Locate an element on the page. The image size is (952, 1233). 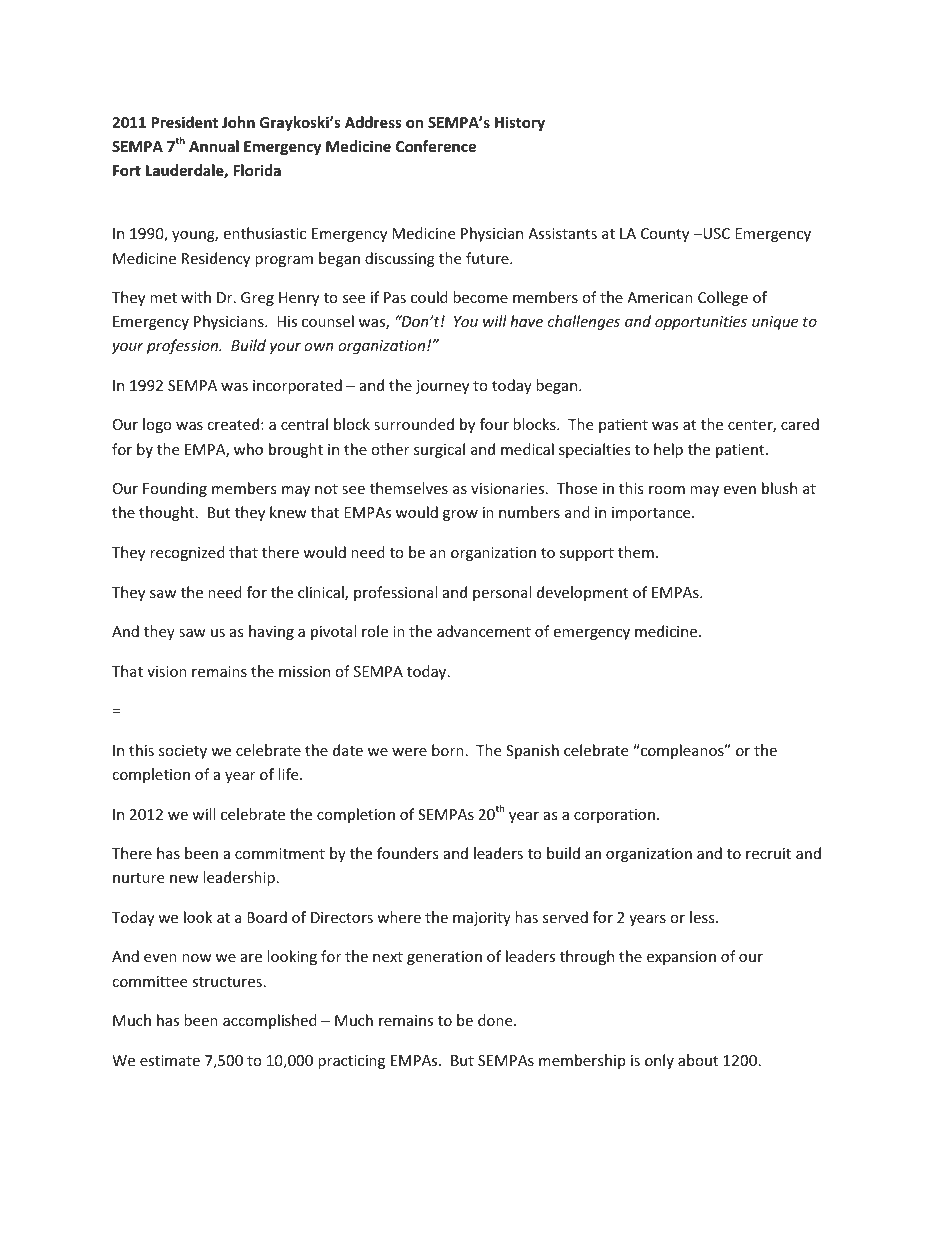
journey is located at coordinates (442, 387).
